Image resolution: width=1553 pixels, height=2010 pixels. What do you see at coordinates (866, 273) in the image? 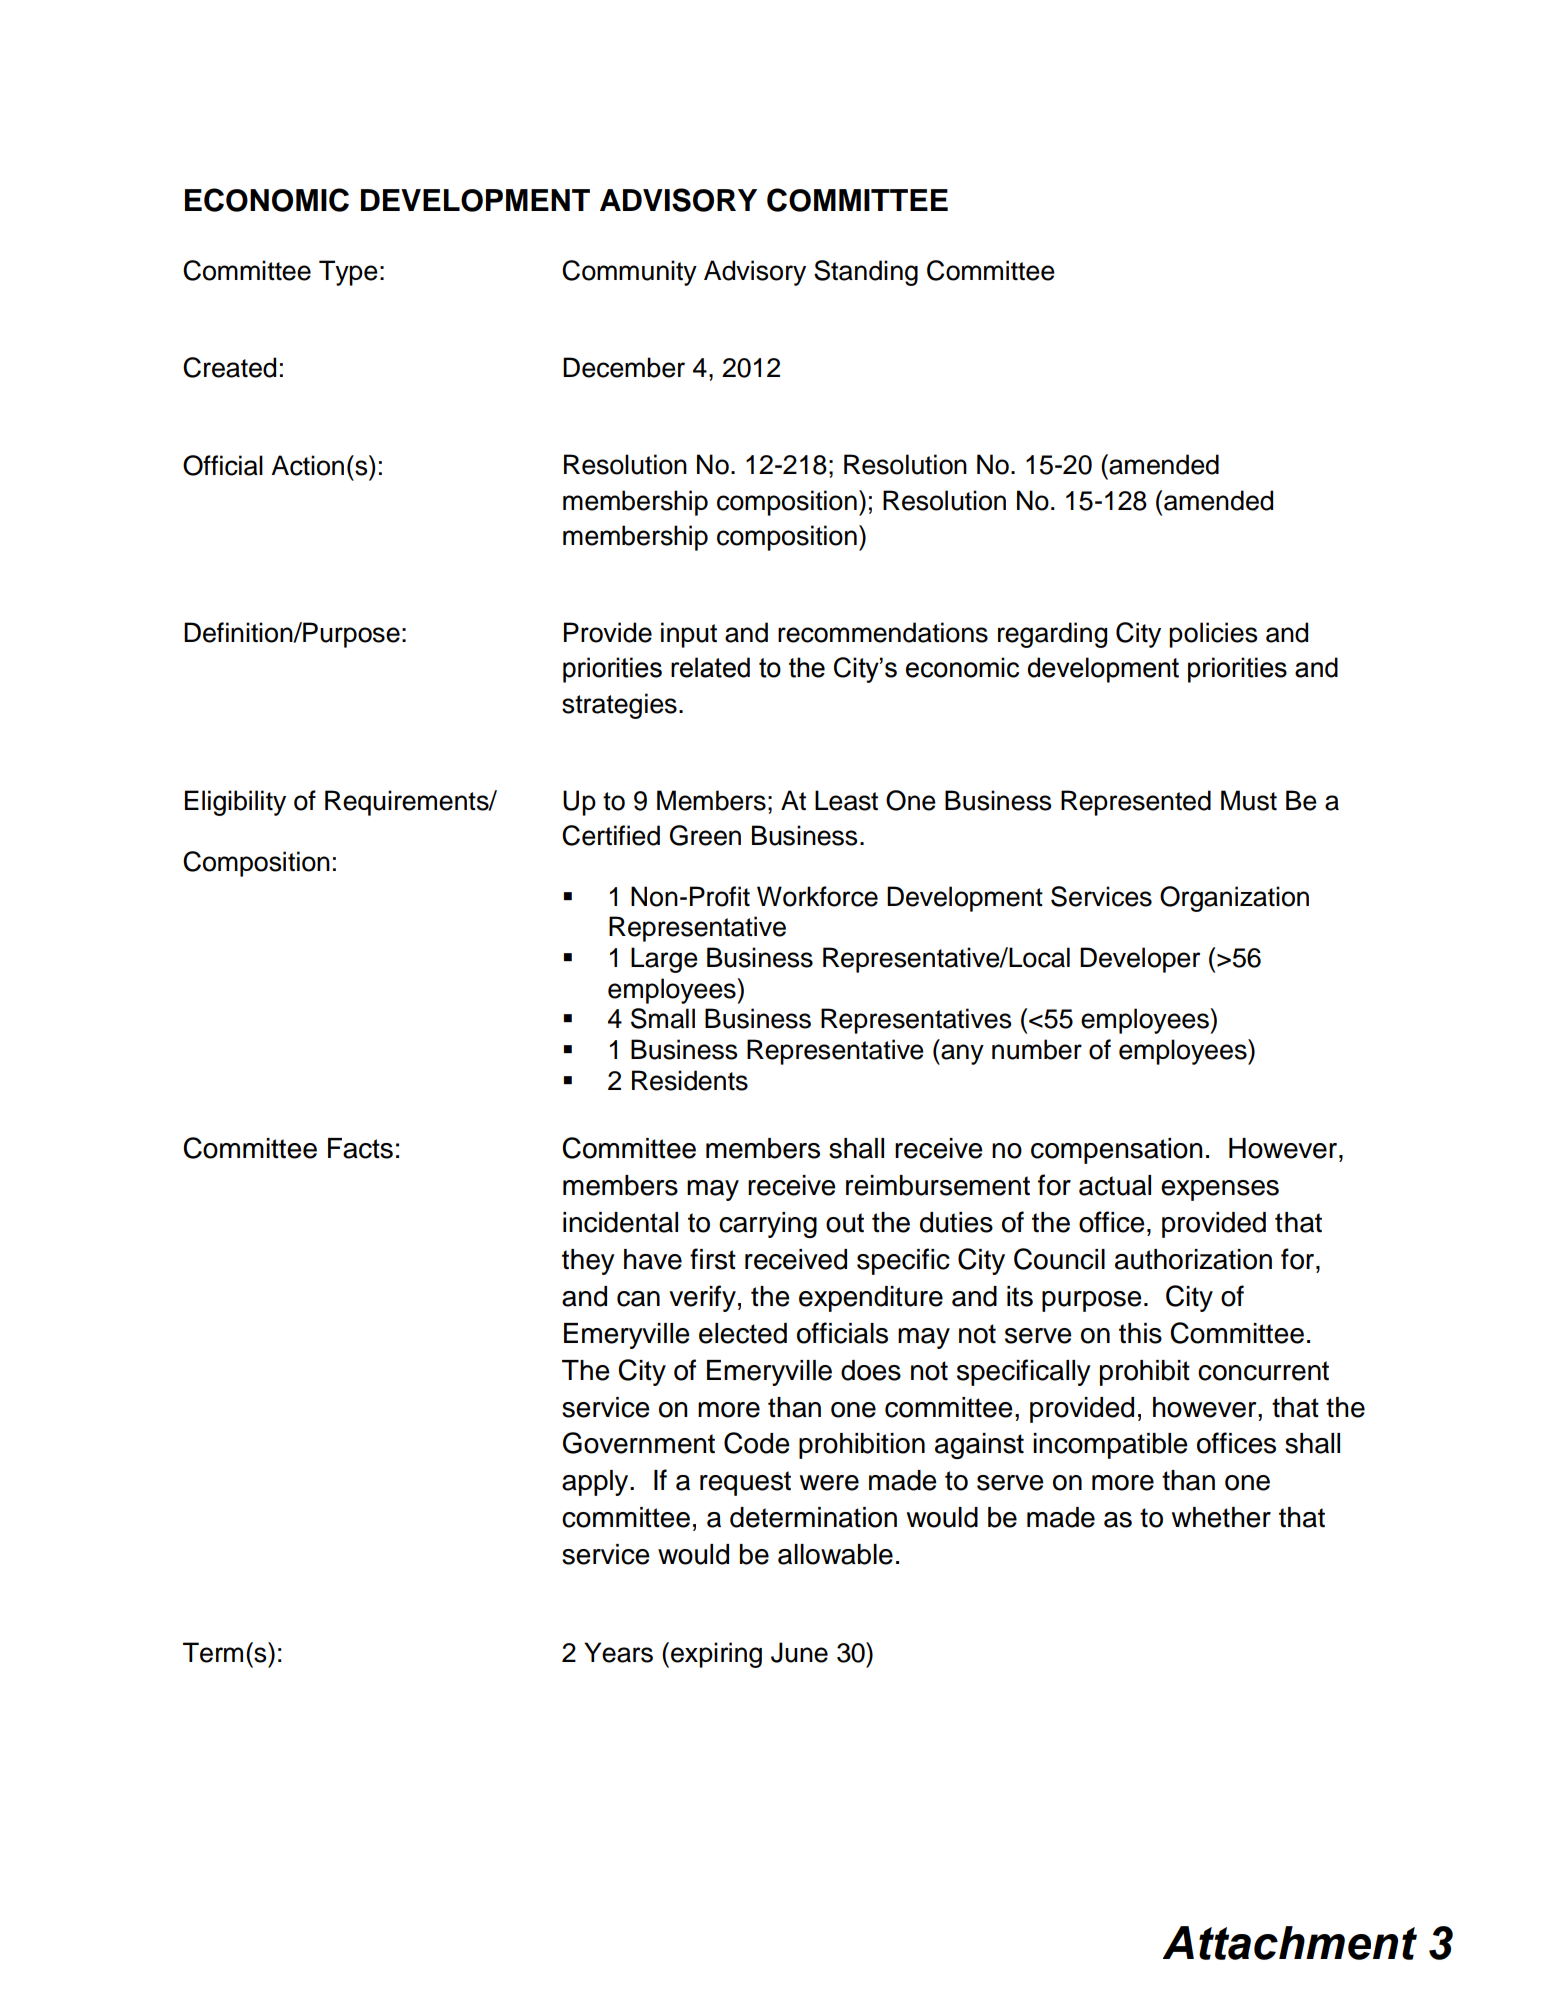
I see `Standing` at bounding box center [866, 273].
